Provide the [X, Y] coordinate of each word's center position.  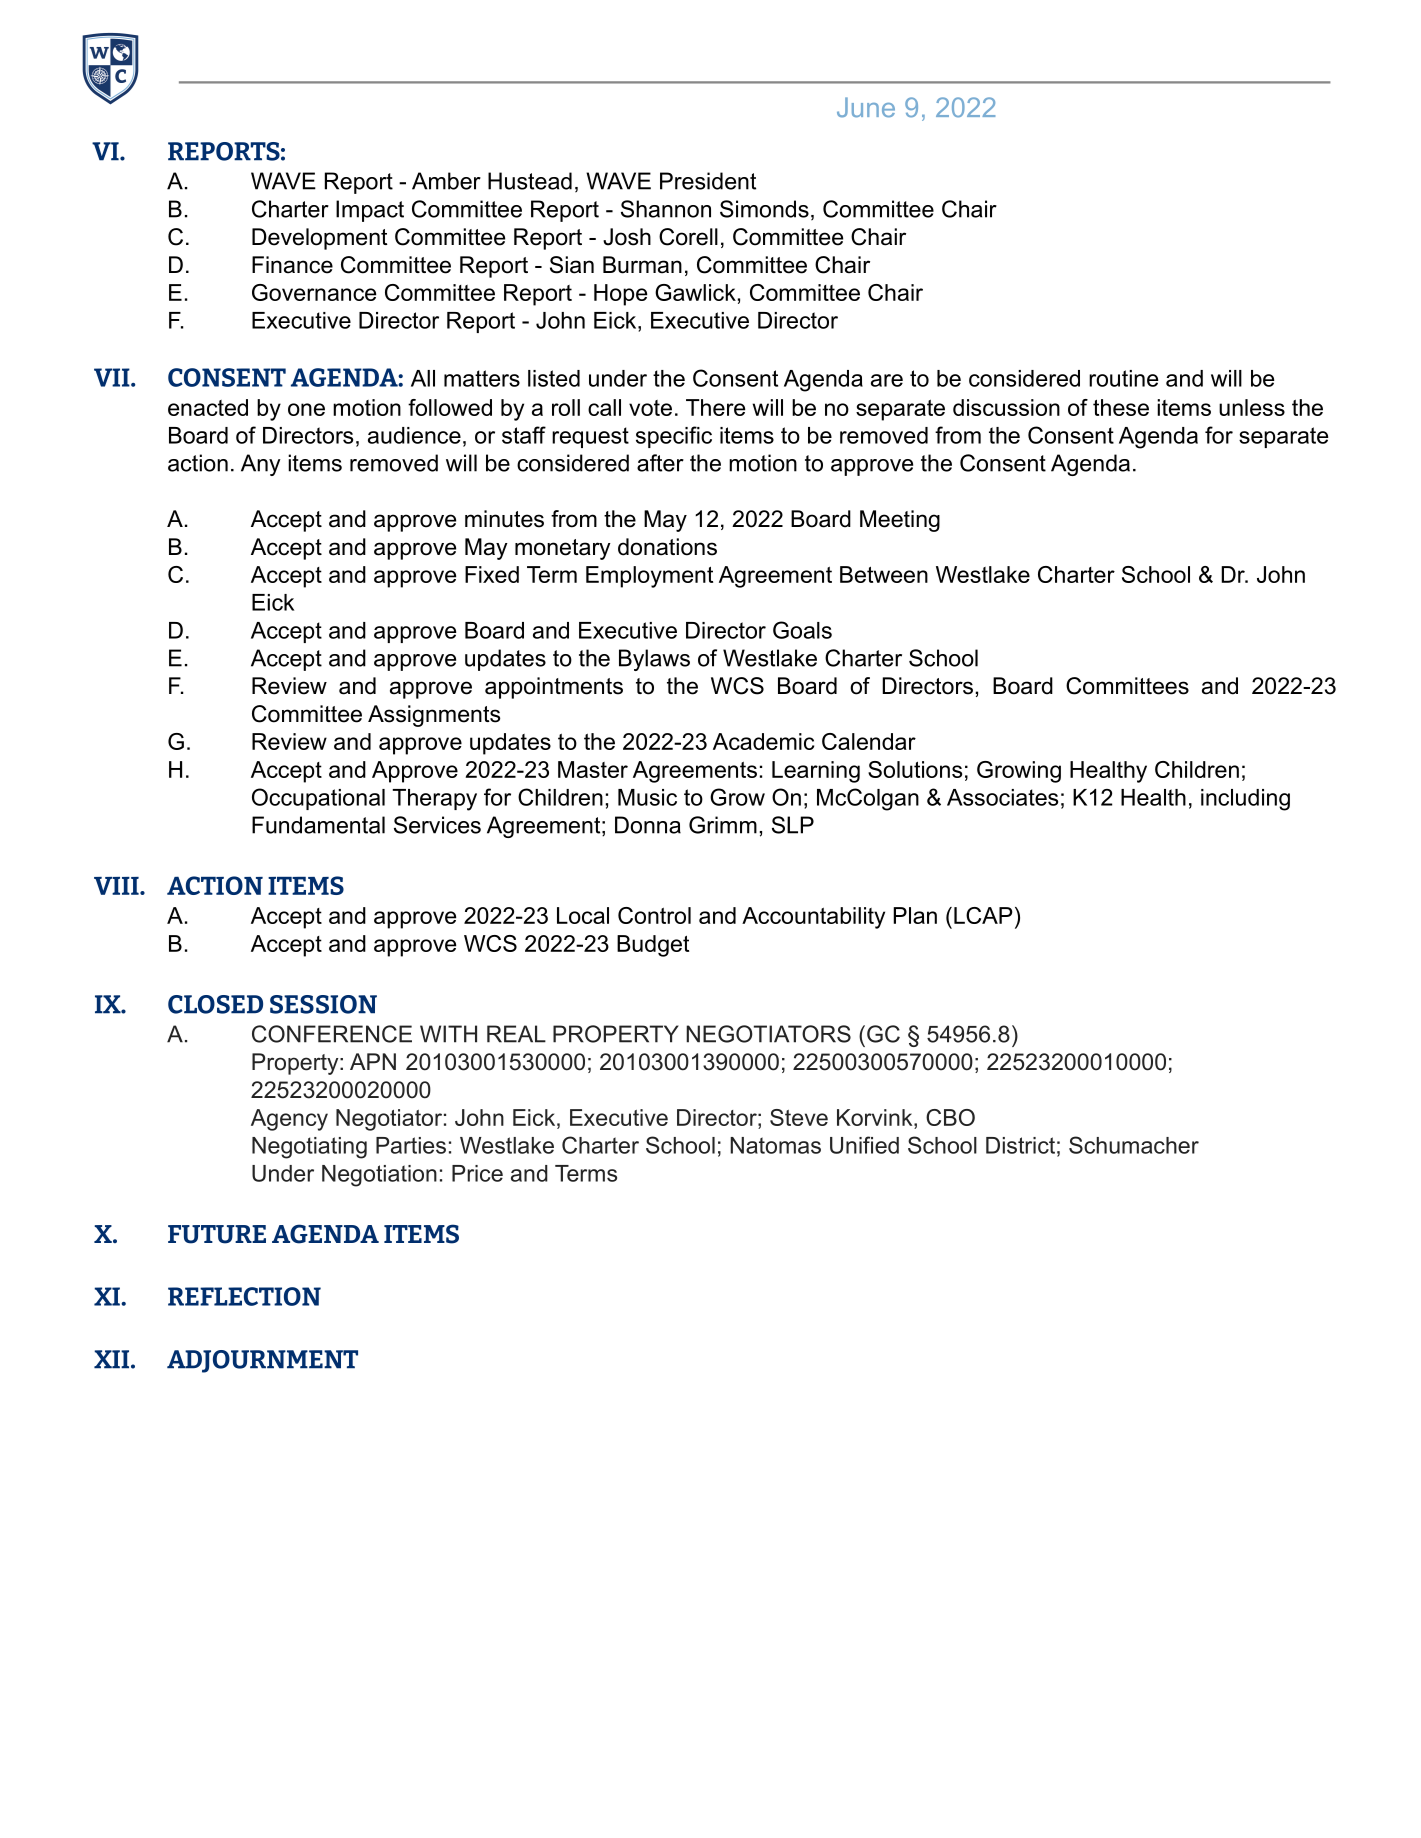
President [708, 181]
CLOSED [215, 1004]
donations [667, 547]
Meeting [900, 521]
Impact [370, 211]
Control [654, 915]
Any [261, 465]
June [866, 107]
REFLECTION [244, 1296]
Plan [915, 915]
